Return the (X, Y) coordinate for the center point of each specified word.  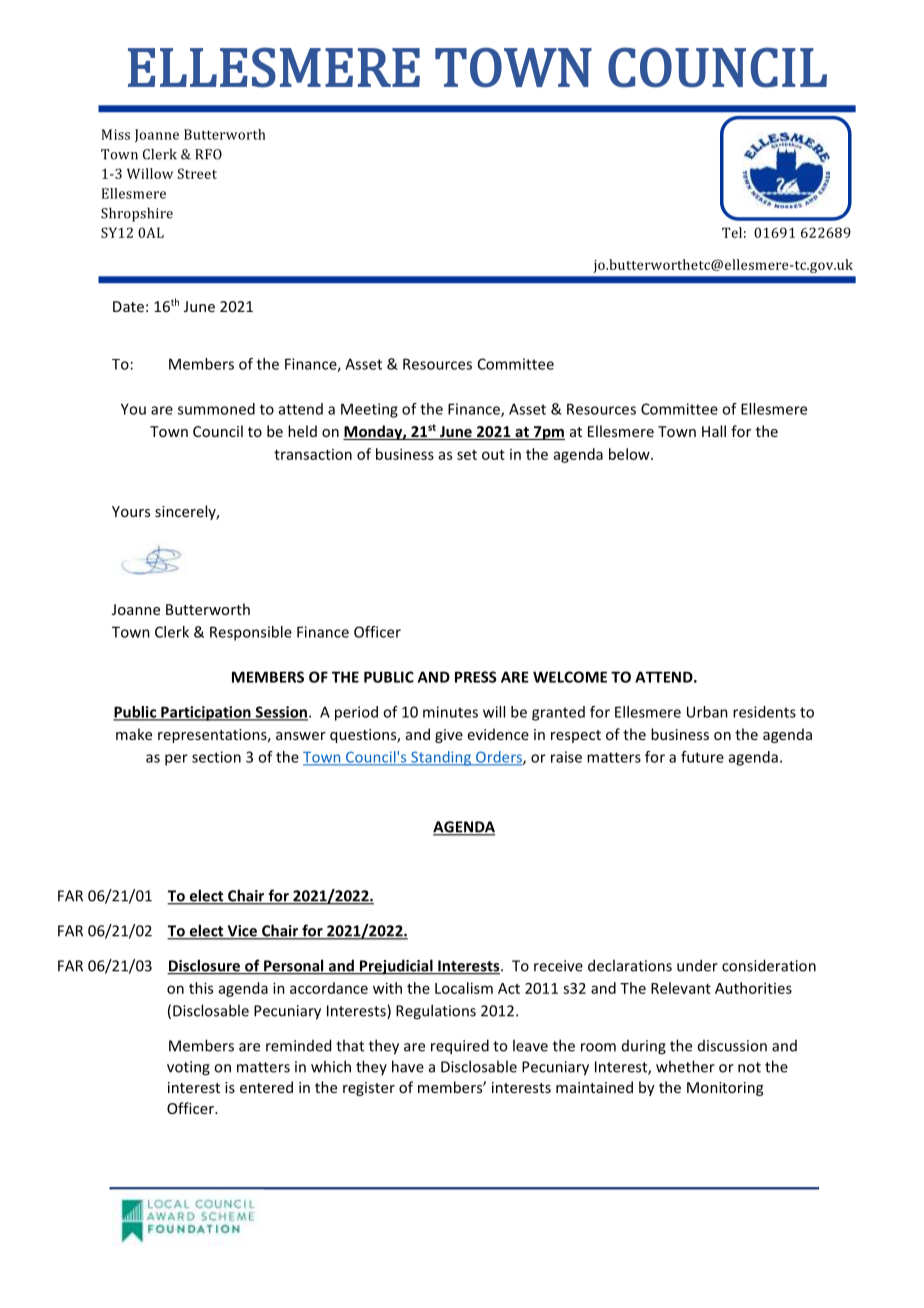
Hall (714, 431)
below (630, 454)
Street (197, 173)
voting (188, 1068)
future (702, 757)
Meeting (369, 410)
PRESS (476, 677)
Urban (707, 712)
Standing (441, 758)
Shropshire (137, 214)
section (216, 757)
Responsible (251, 633)
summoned (216, 409)
